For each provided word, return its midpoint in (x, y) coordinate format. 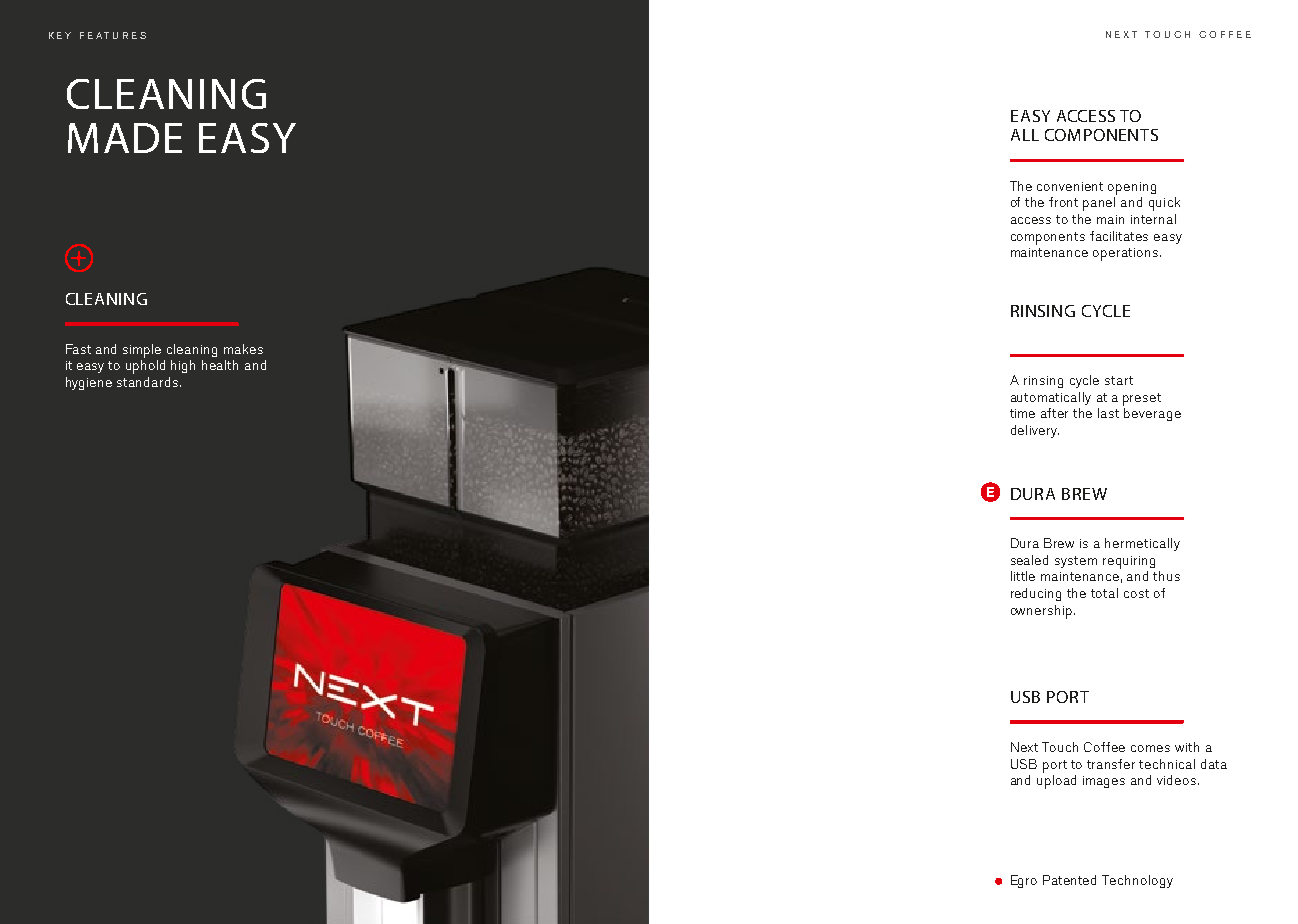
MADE (125, 138)
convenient (1070, 186)
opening (1132, 188)
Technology (1137, 881)
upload (1056, 782)
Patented (1069, 880)
